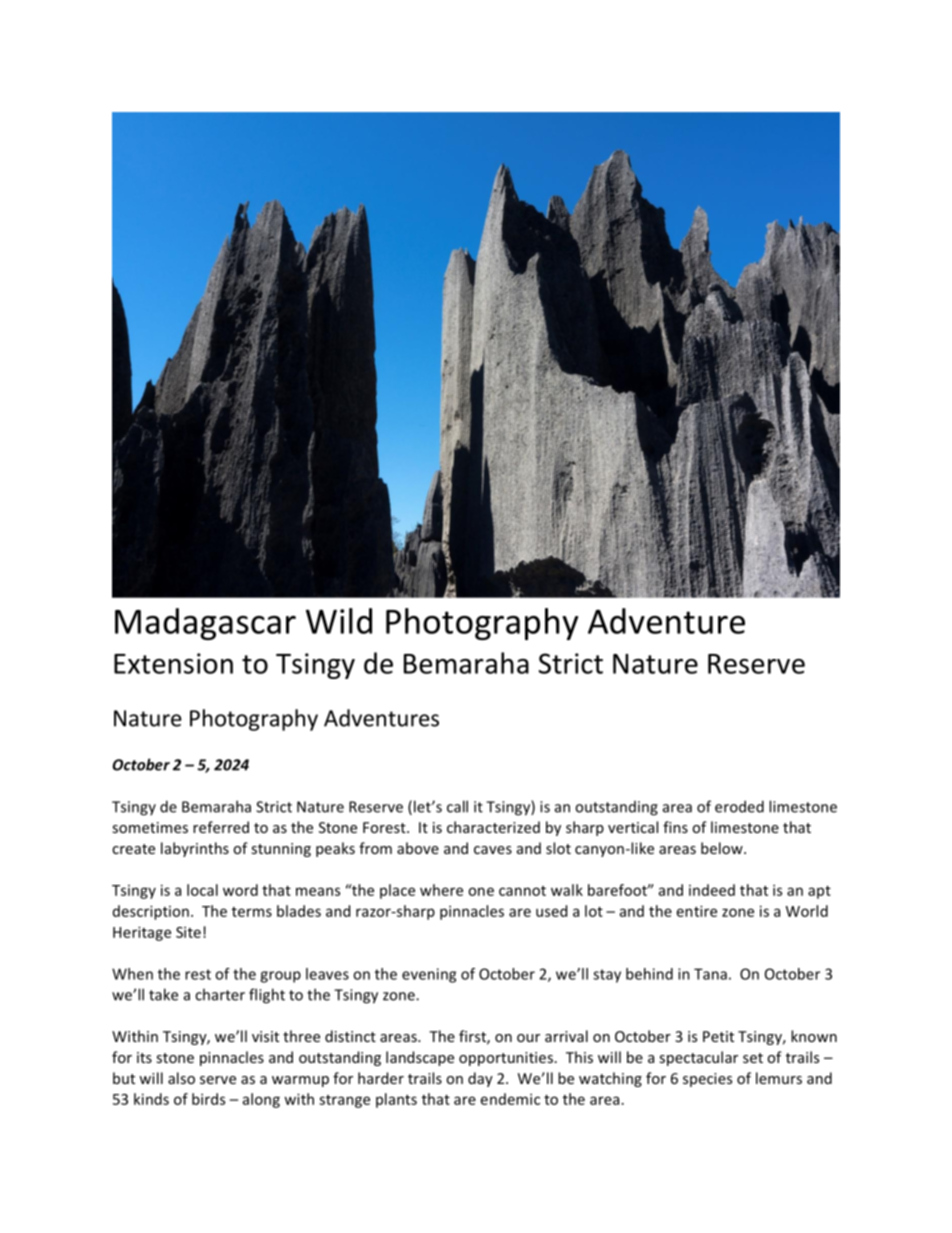 The height and width of the screenshot is (1233, 952). I want to click on stunning, so click(281, 850).
